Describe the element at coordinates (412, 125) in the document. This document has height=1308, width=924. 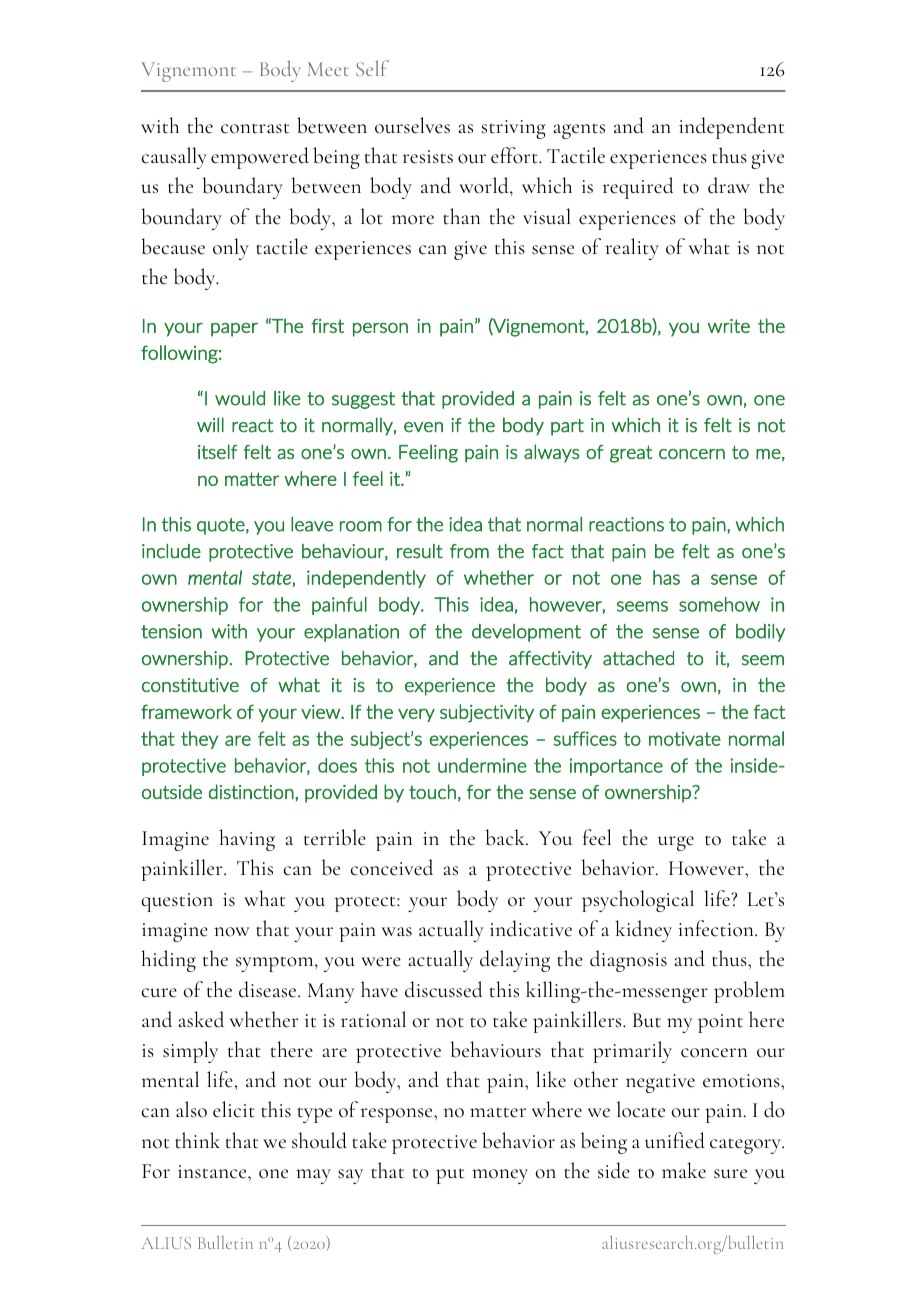
I see `ourselves` at that location.
